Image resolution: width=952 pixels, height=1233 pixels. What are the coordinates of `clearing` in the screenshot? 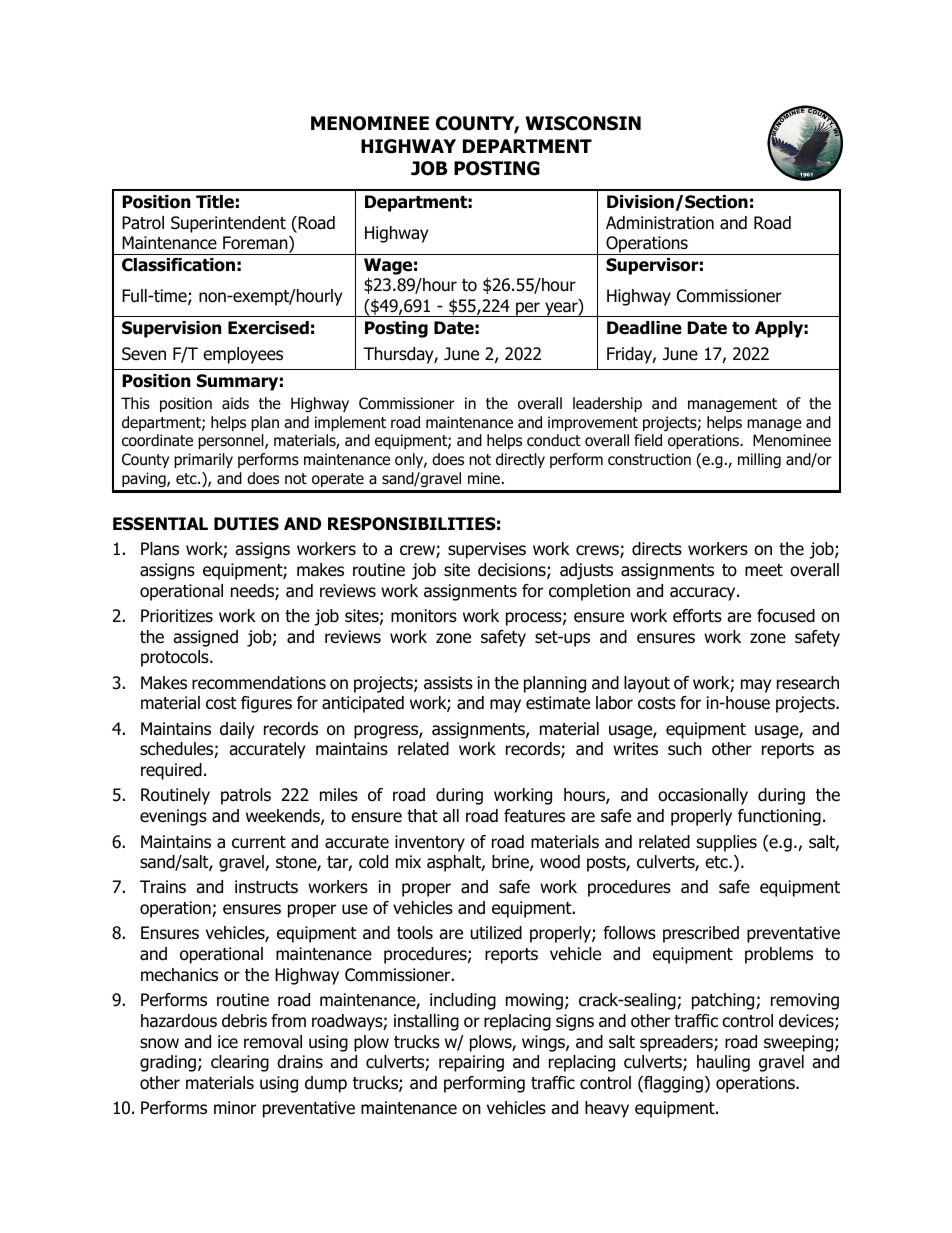 It's located at (240, 1063).
